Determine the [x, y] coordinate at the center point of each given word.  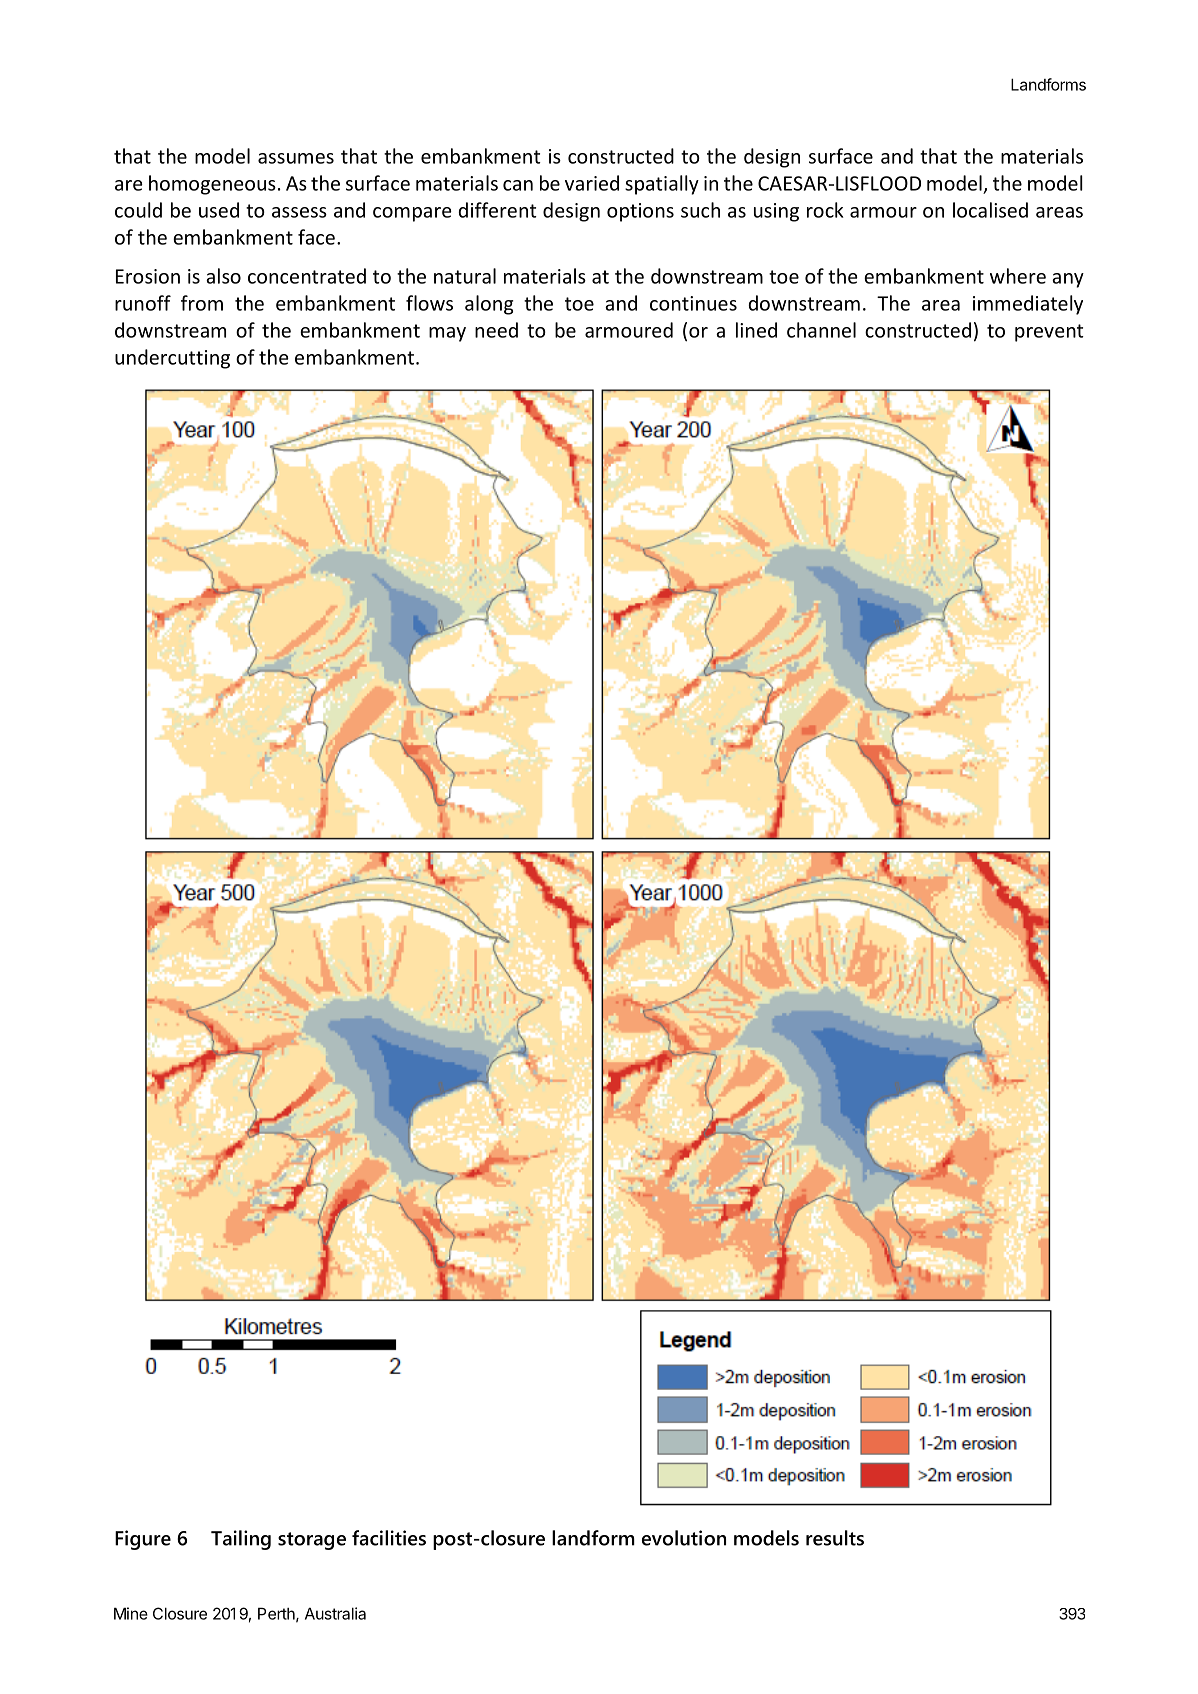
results [835, 1538]
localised [990, 210]
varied [592, 183]
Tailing [241, 1540]
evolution [684, 1538]
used [219, 210]
